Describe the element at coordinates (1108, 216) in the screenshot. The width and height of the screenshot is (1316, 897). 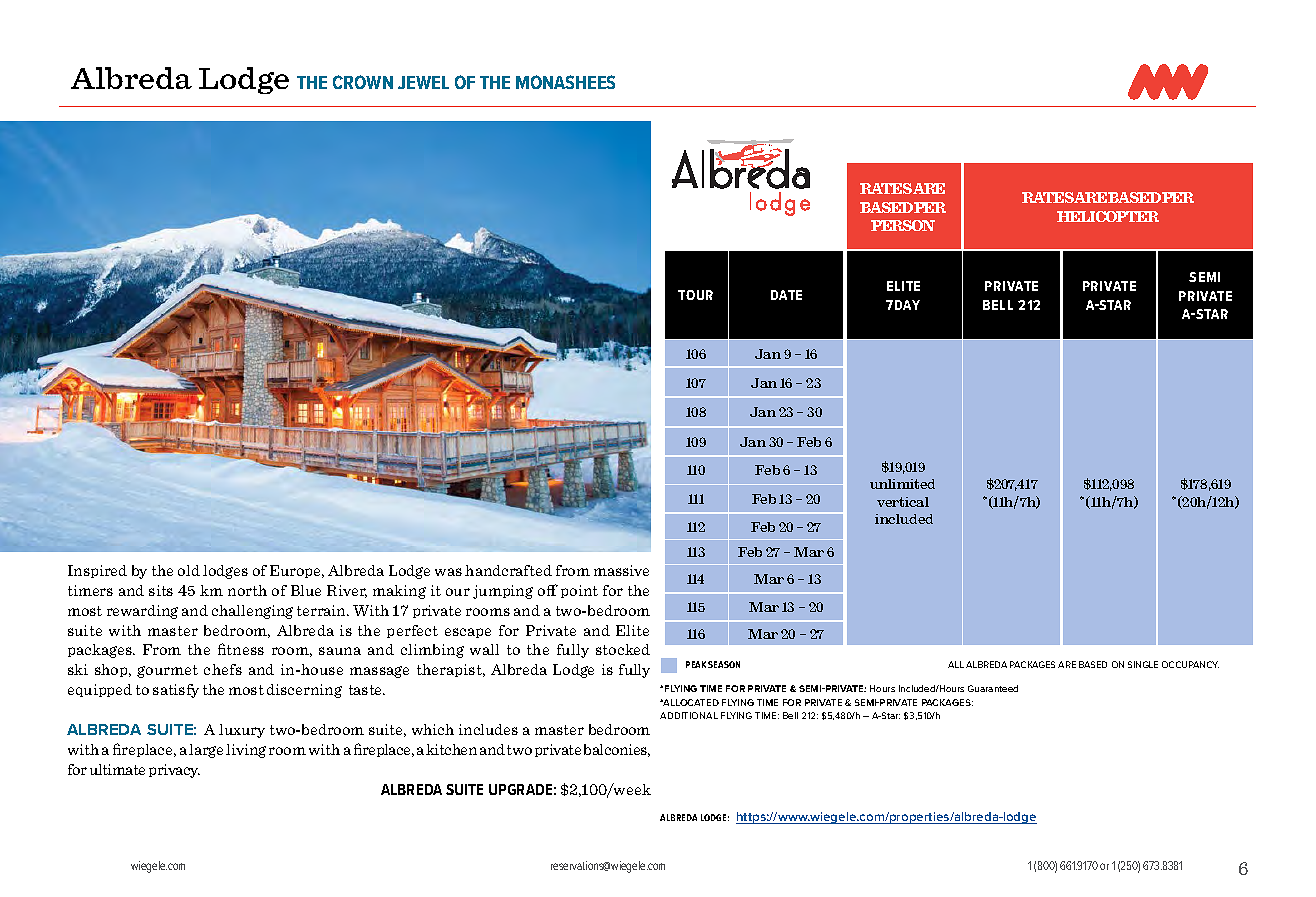
I see `HELICOPTER` at that location.
